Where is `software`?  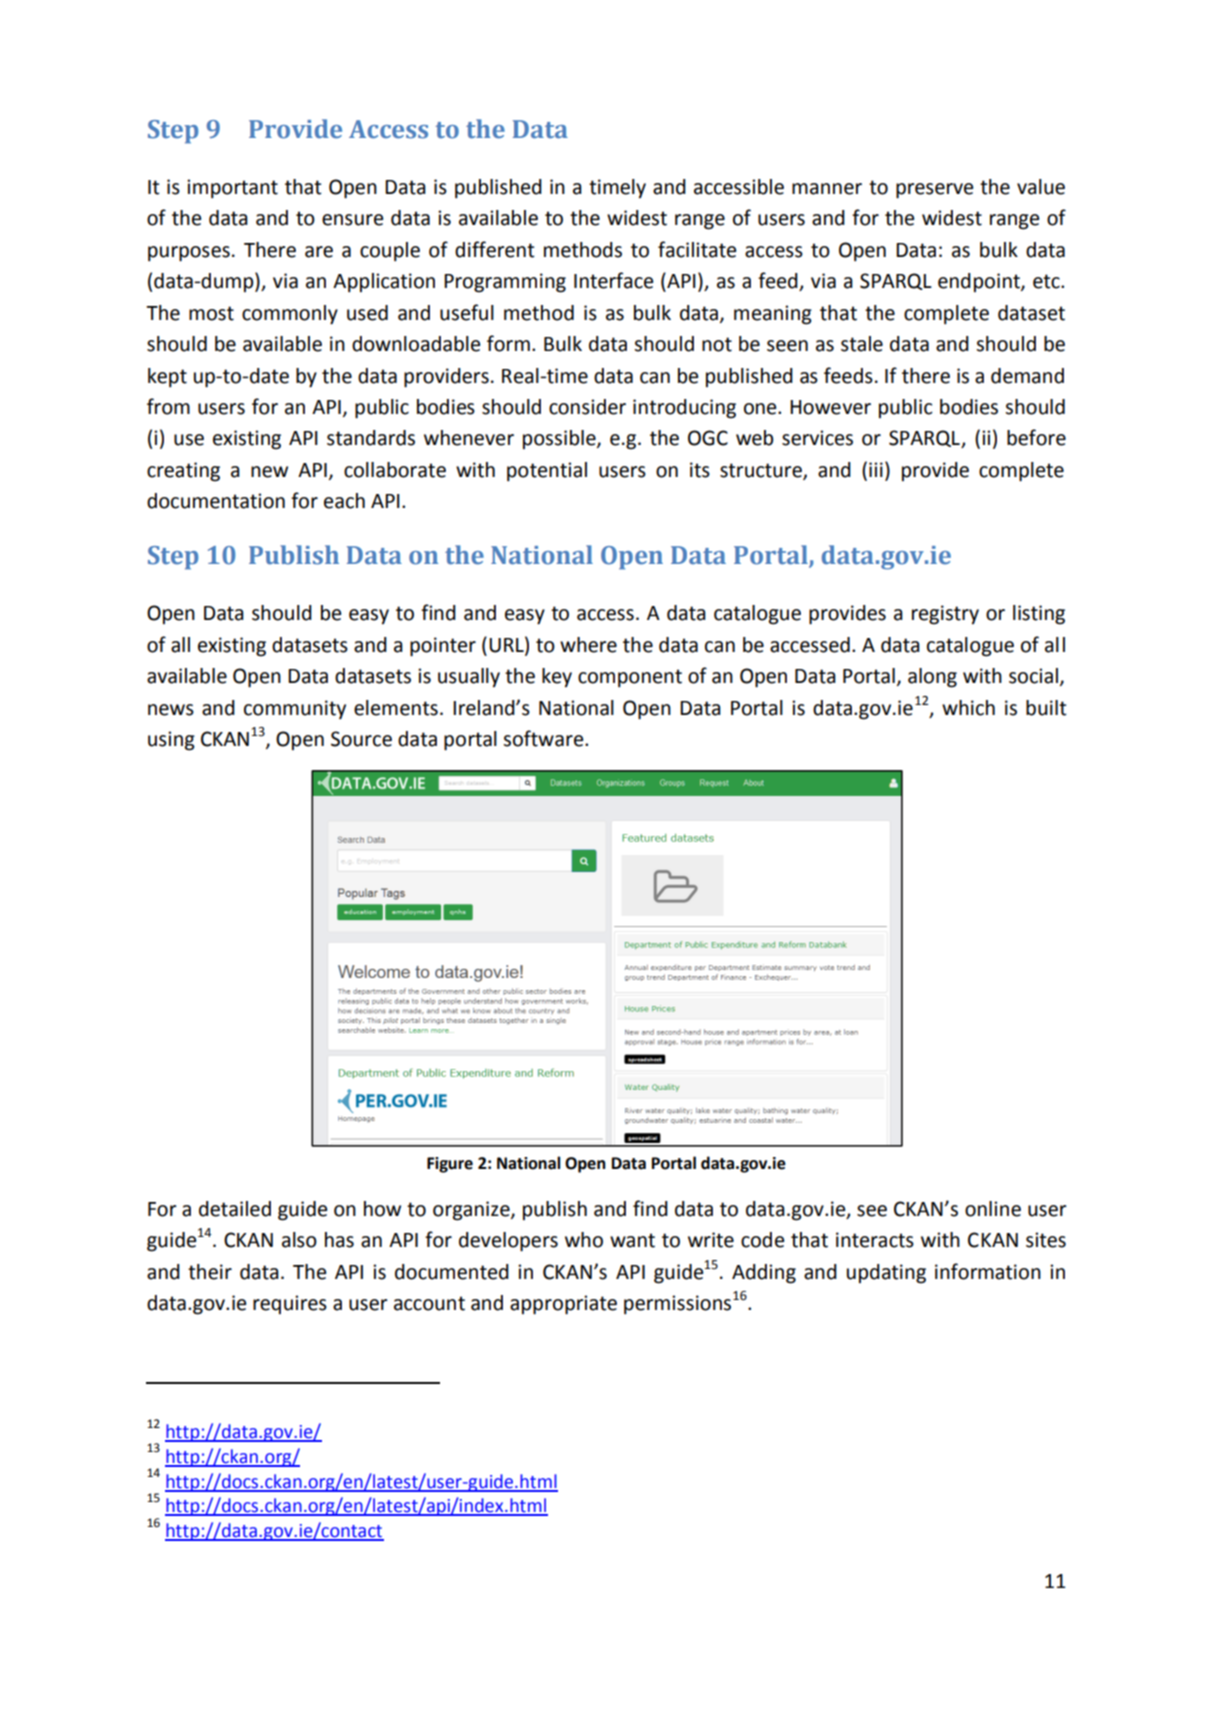
software is located at coordinates (544, 738).
